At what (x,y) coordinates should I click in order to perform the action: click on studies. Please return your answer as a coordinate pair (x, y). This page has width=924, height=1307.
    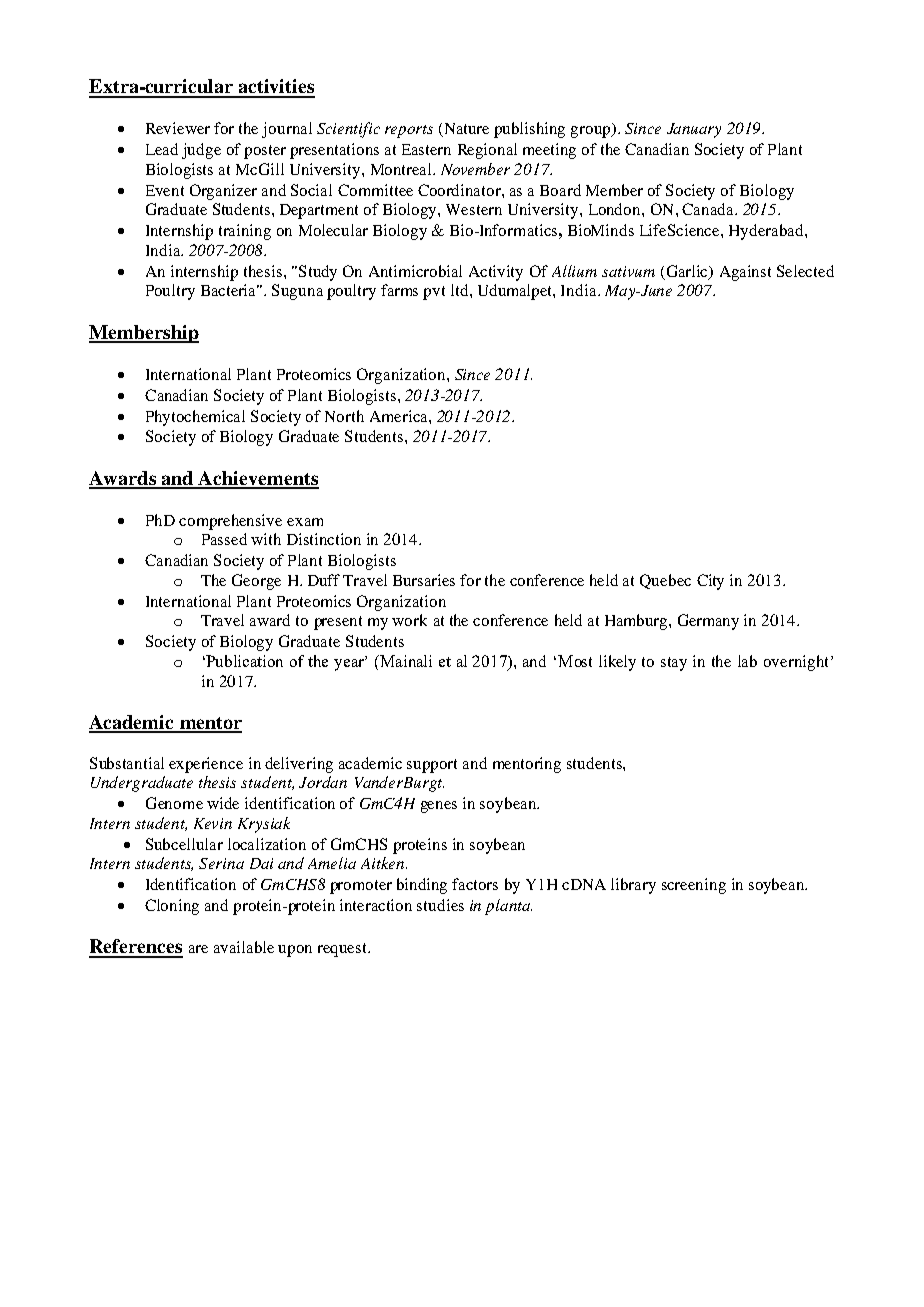
    Looking at the image, I should click on (440, 905).
